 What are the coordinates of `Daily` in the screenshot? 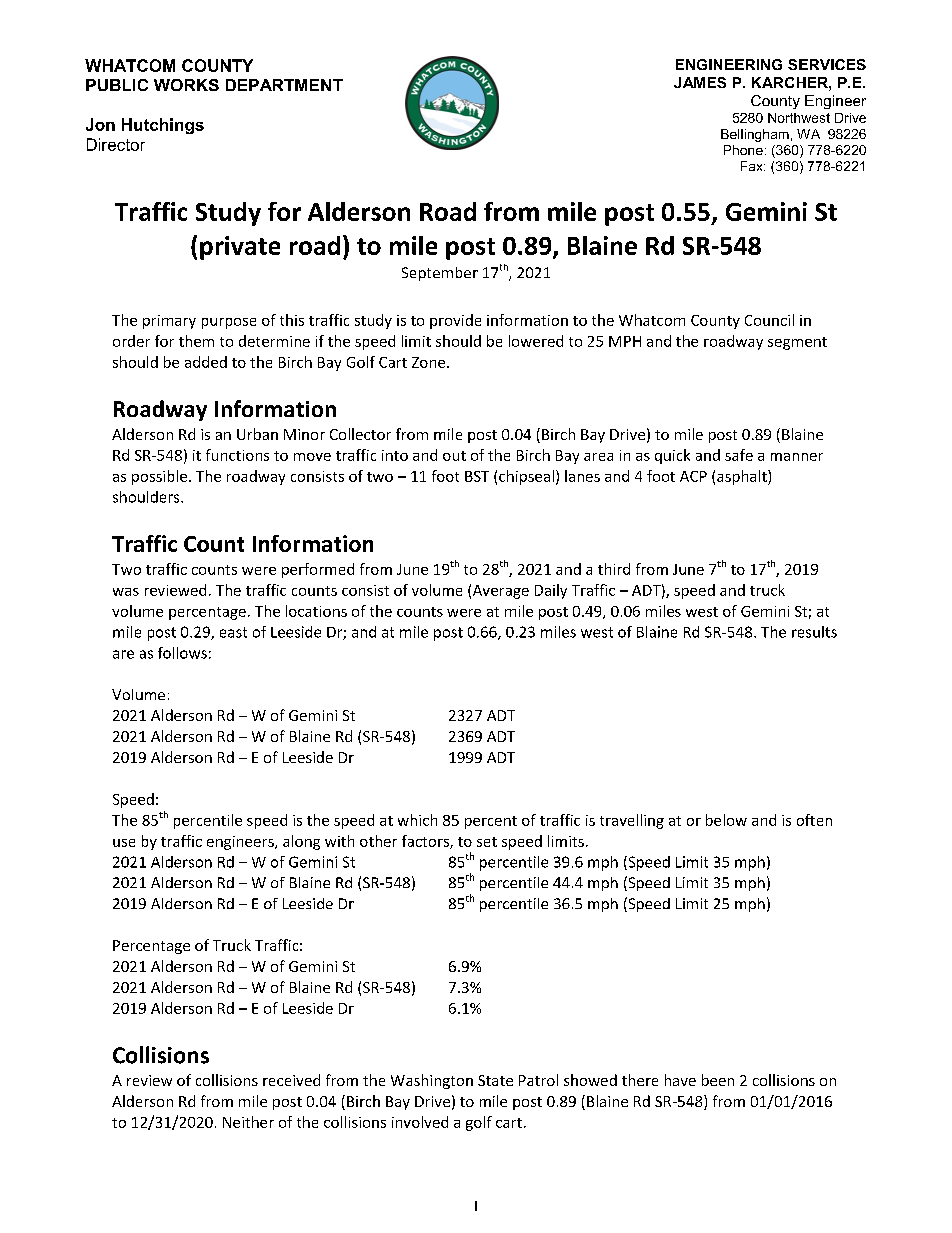 It's located at (551, 591).
